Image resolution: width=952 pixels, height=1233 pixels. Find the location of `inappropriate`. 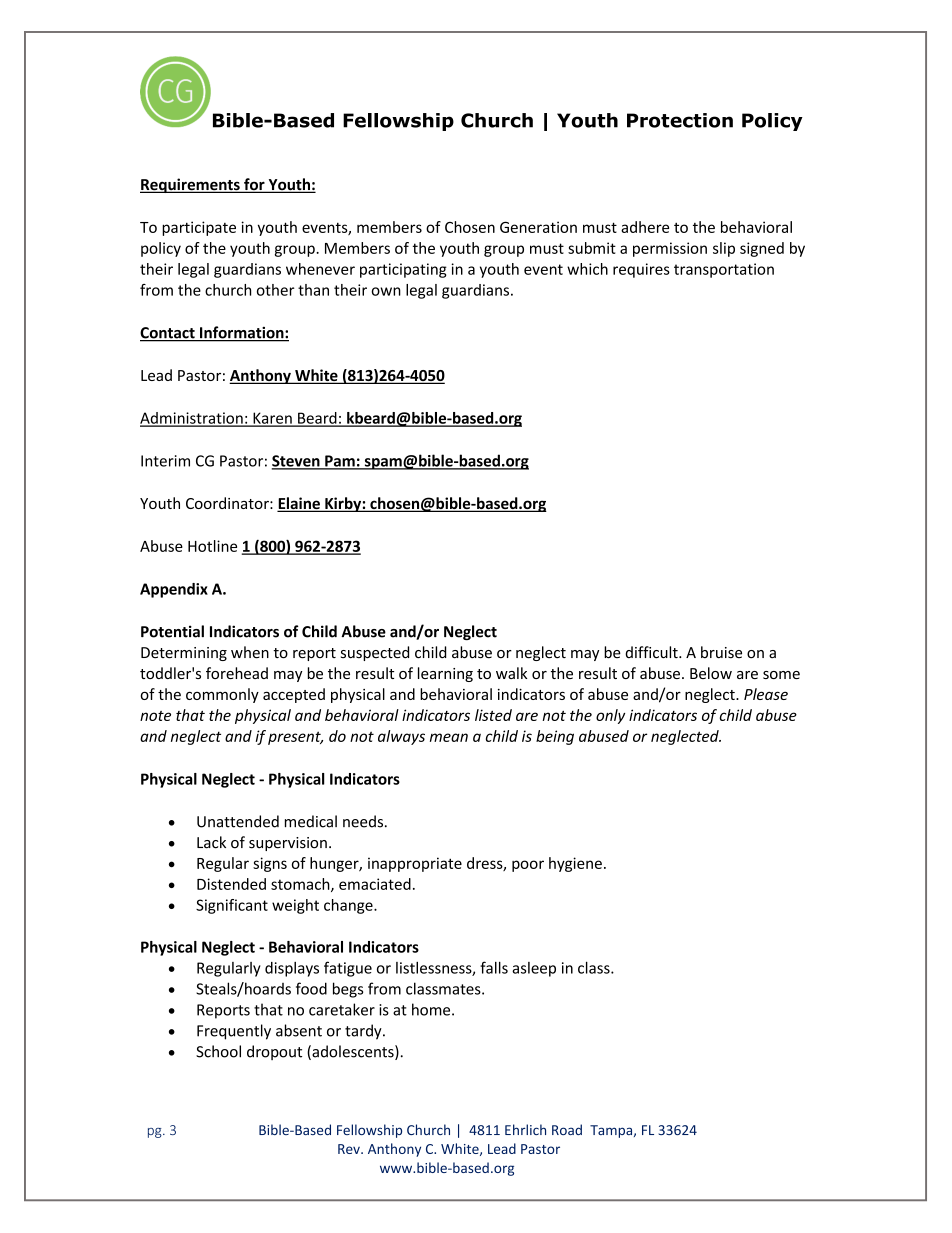

inappropriate is located at coordinates (415, 864).
